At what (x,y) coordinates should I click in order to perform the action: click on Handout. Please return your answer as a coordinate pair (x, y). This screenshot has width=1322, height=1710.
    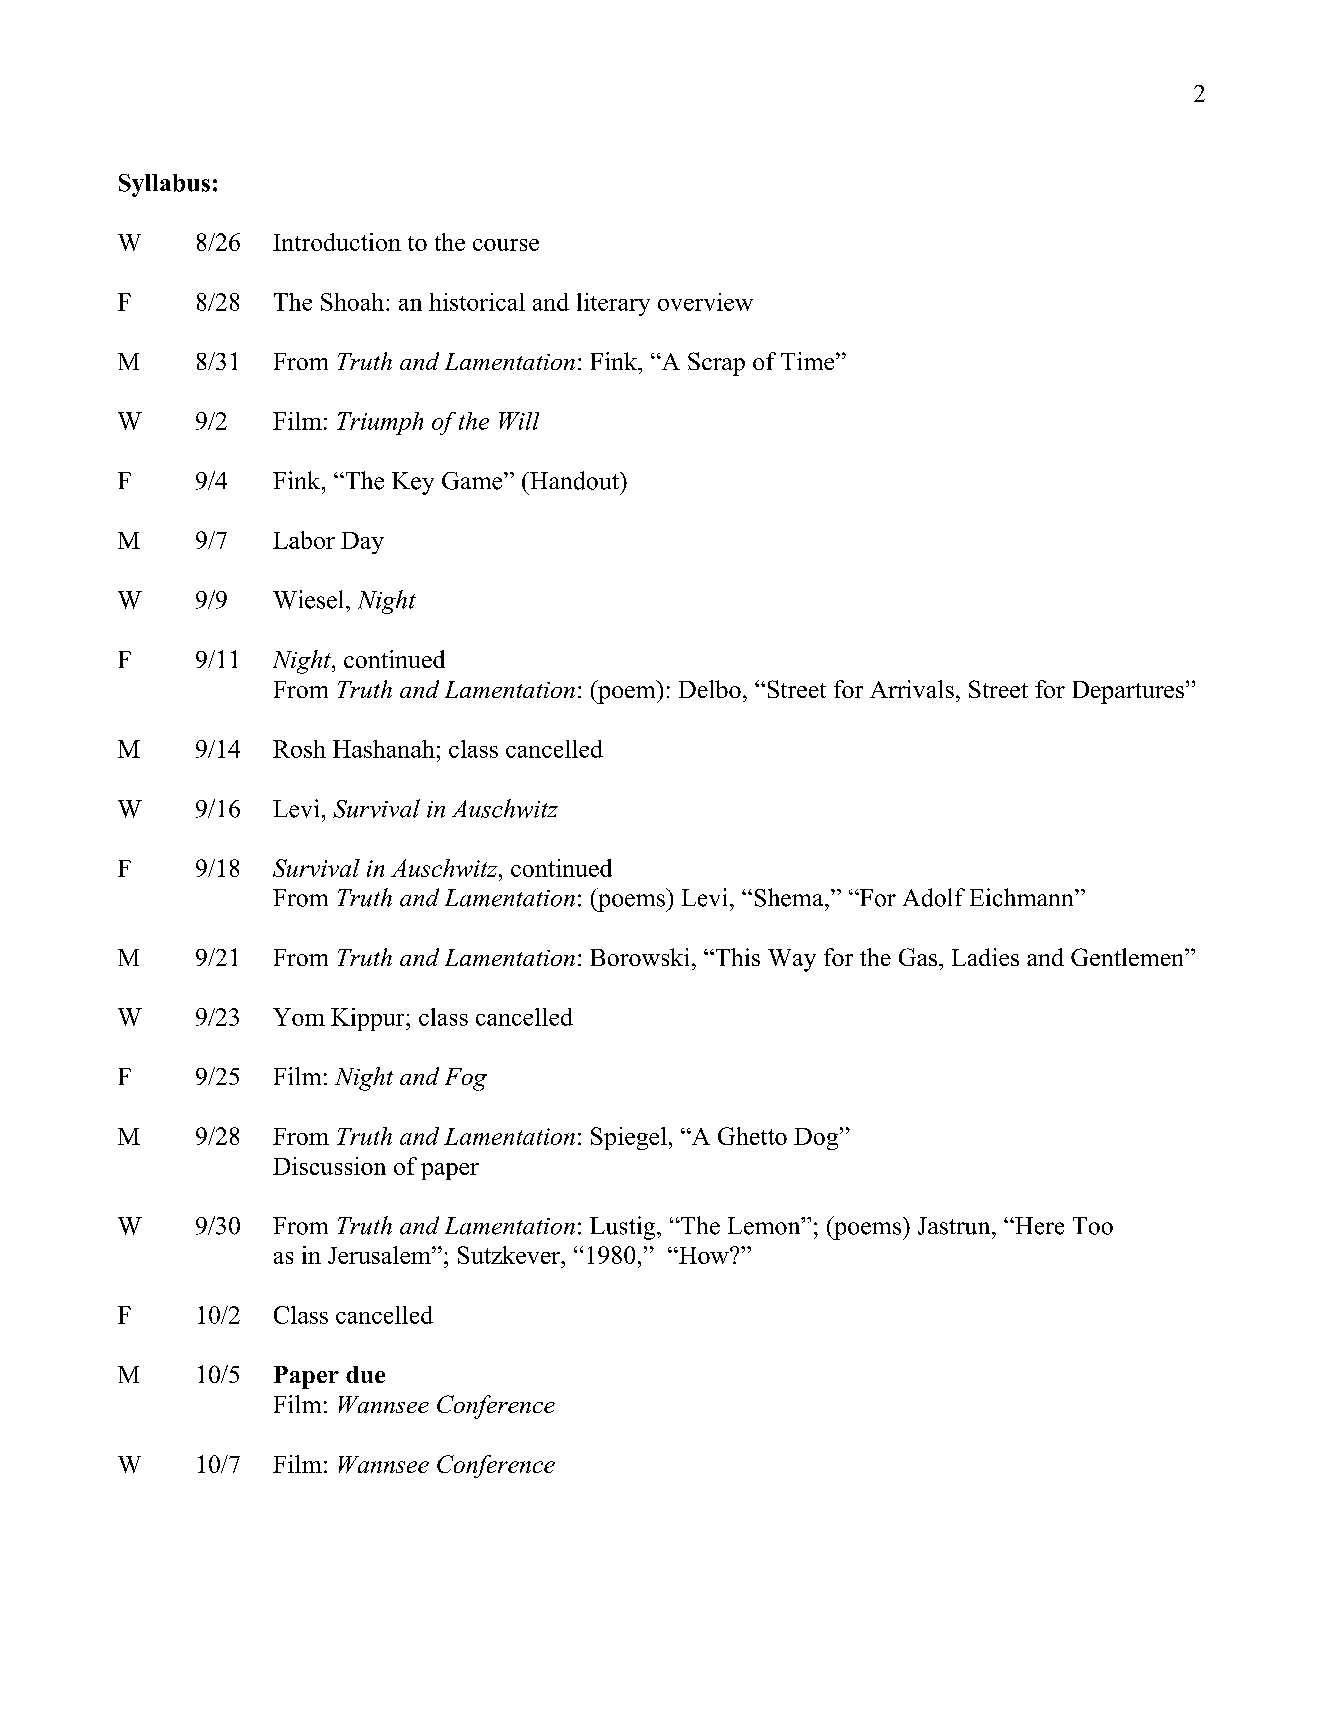
    Looking at the image, I should click on (574, 480).
